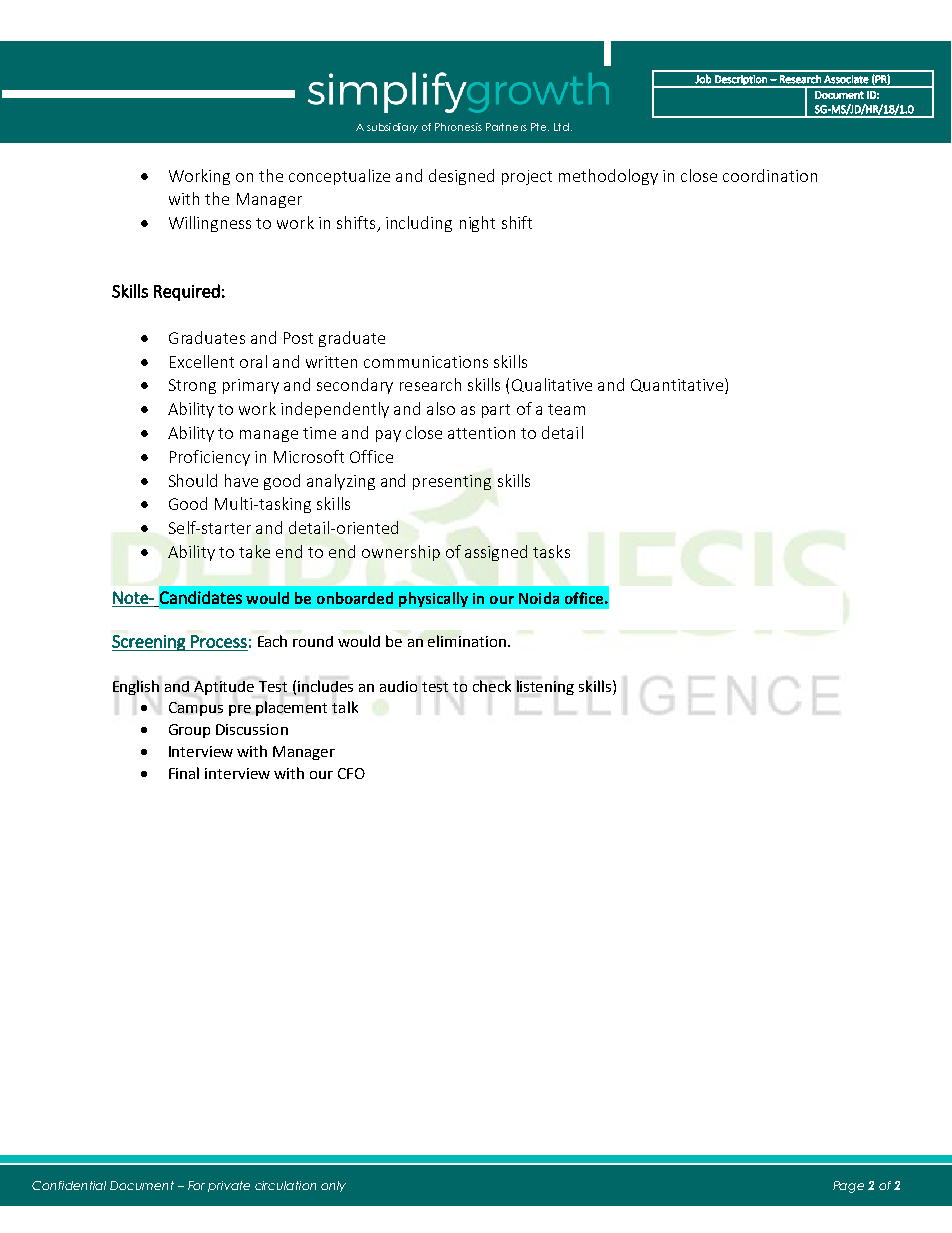 The image size is (952, 1233). What do you see at coordinates (467, 641) in the image?
I see `elimination` at bounding box center [467, 641].
